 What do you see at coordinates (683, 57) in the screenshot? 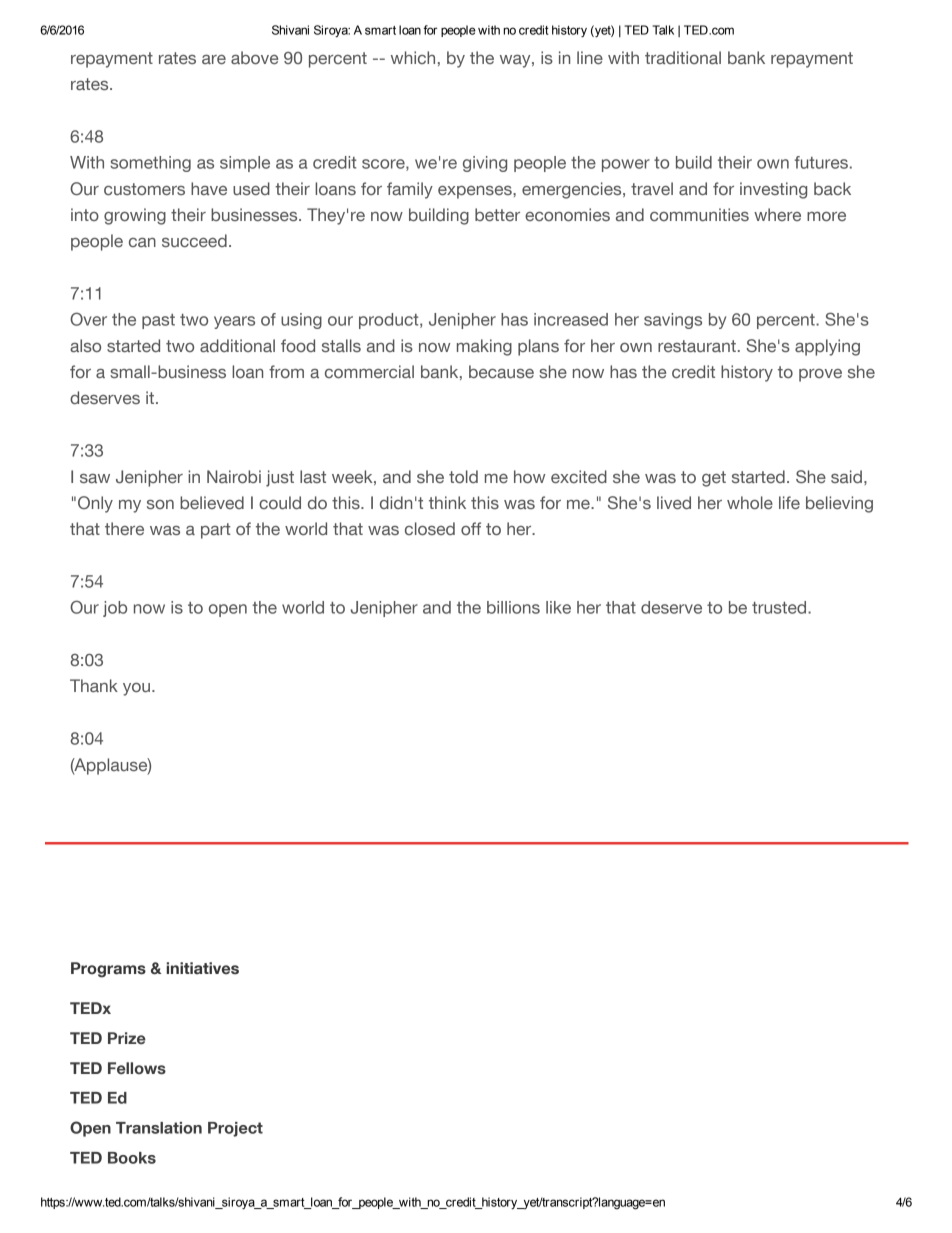
I see `traditional` at bounding box center [683, 57].
